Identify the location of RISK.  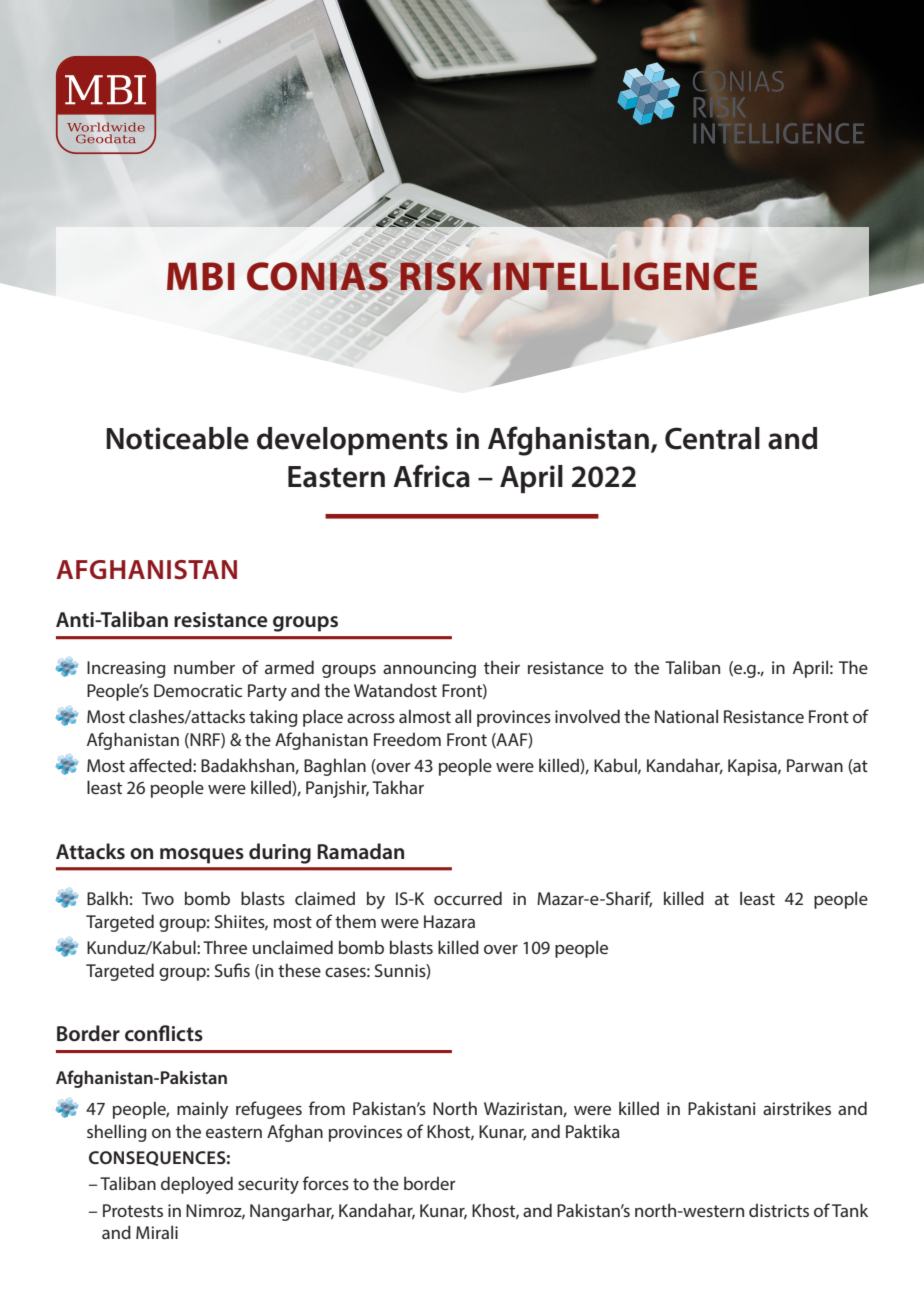
(441, 276).
